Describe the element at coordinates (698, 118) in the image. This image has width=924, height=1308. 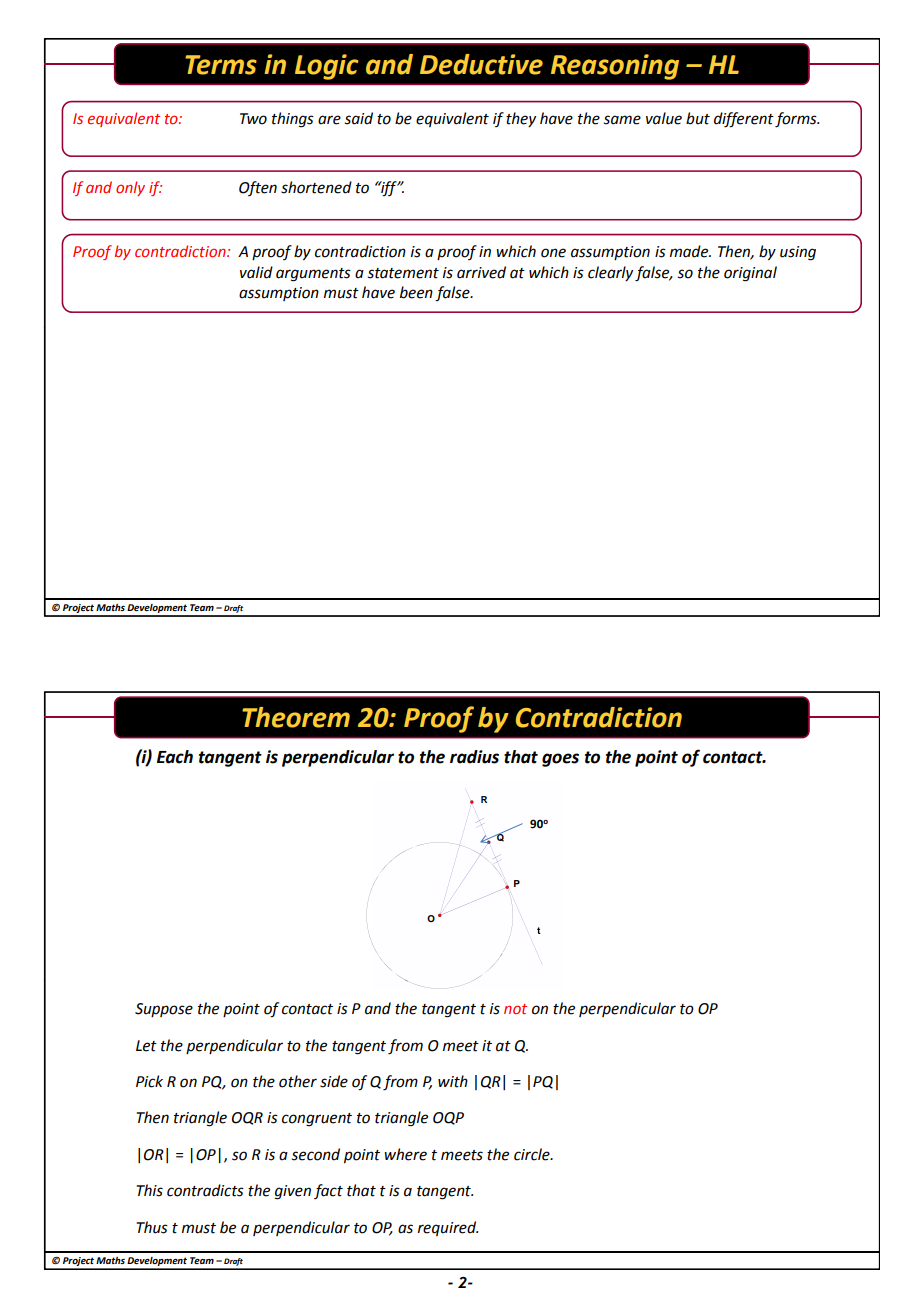
I see `but` at that location.
